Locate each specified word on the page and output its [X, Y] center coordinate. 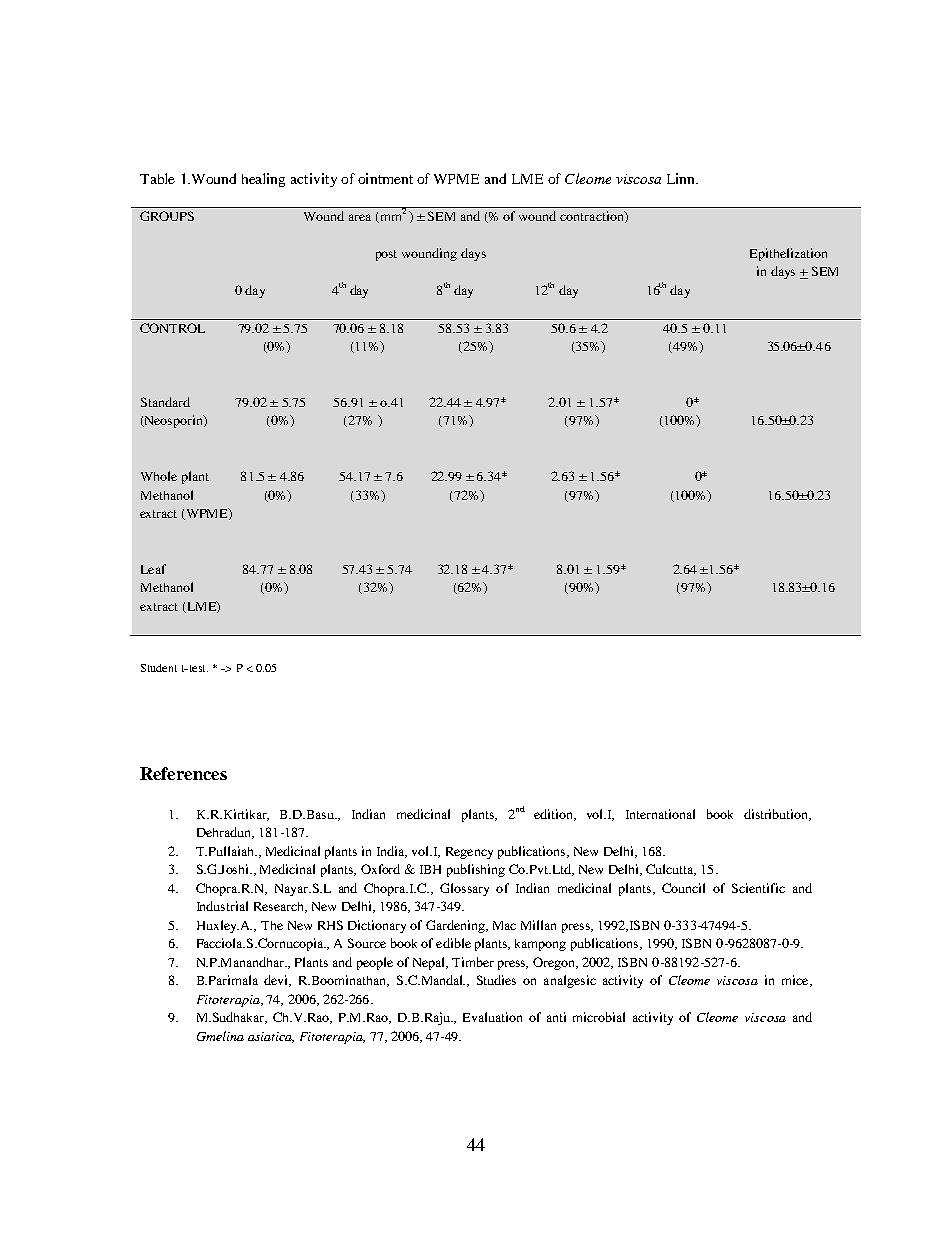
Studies [496, 980]
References [183, 773]
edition [554, 815]
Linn [682, 178]
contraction [593, 217]
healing [263, 180]
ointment [385, 178]
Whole [159, 476]
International [660, 814]
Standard [165, 402]
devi [277, 981]
